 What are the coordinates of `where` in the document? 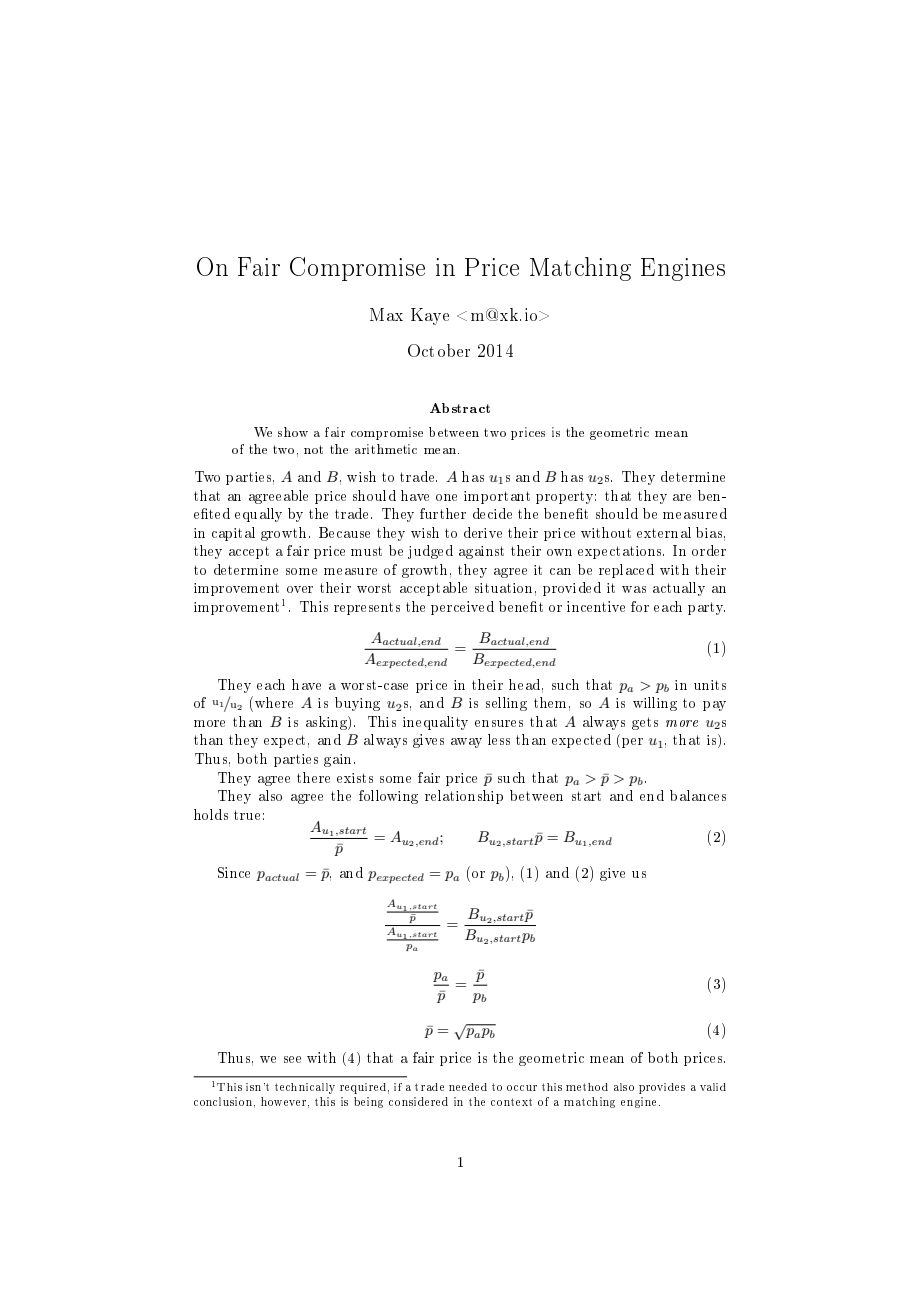 It's located at (274, 702).
